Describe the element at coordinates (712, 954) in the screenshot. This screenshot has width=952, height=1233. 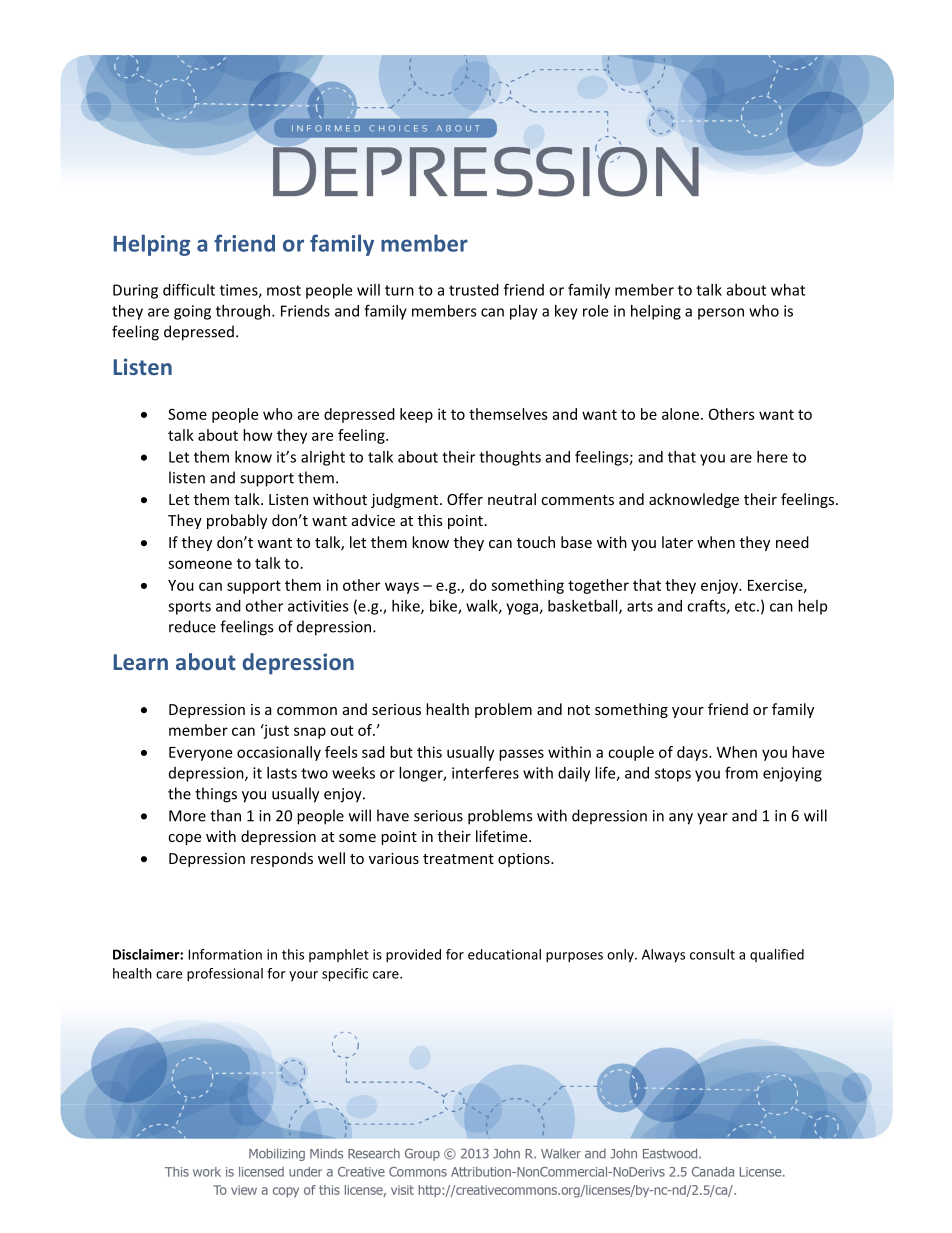
I see `consult` at that location.
